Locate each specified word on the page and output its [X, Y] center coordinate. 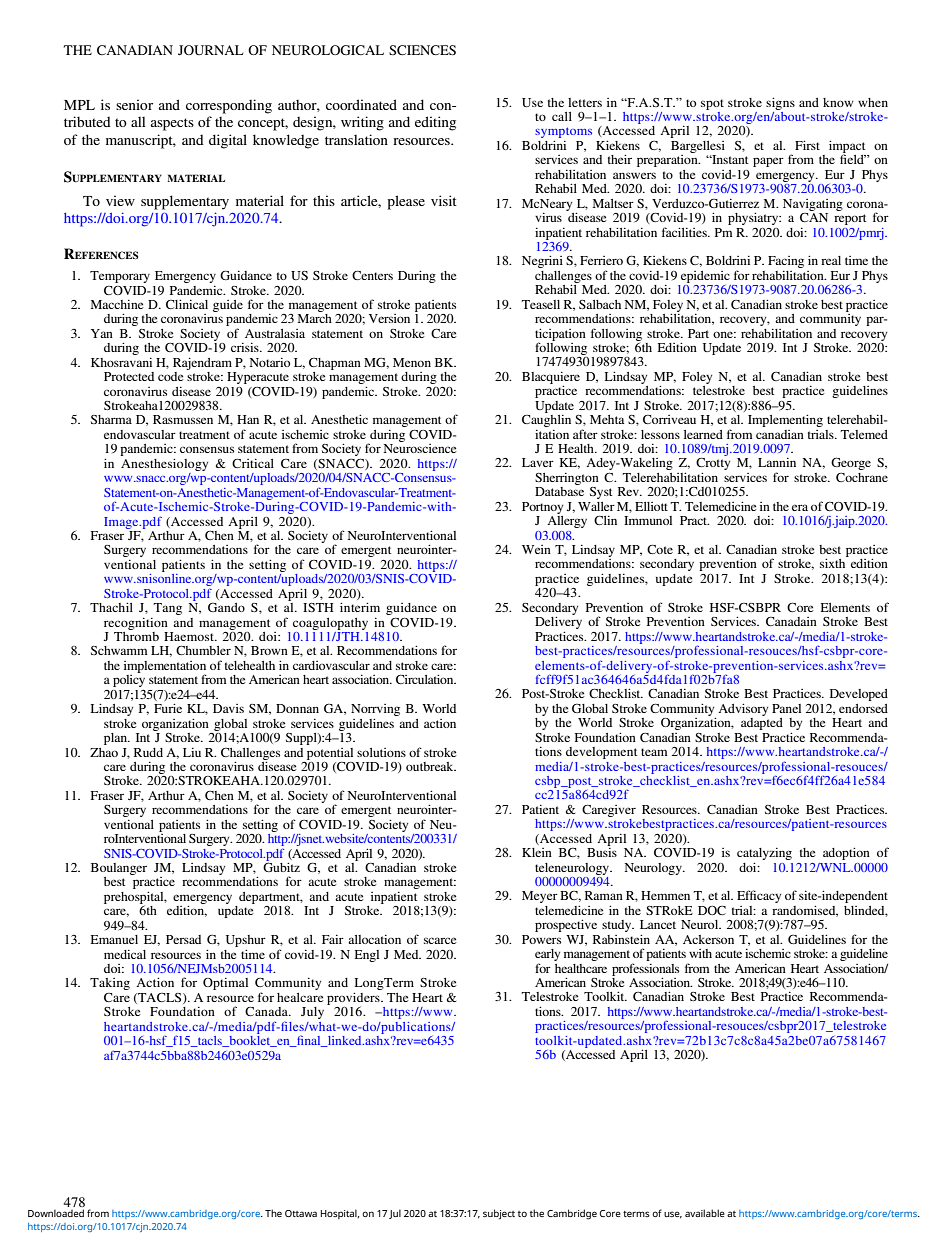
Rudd [148, 752]
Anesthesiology [164, 464]
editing [435, 123]
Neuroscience [420, 448]
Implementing [785, 420]
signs [780, 103]
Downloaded [56, 1213]
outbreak [431, 766]
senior [134, 104]
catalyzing [764, 855]
